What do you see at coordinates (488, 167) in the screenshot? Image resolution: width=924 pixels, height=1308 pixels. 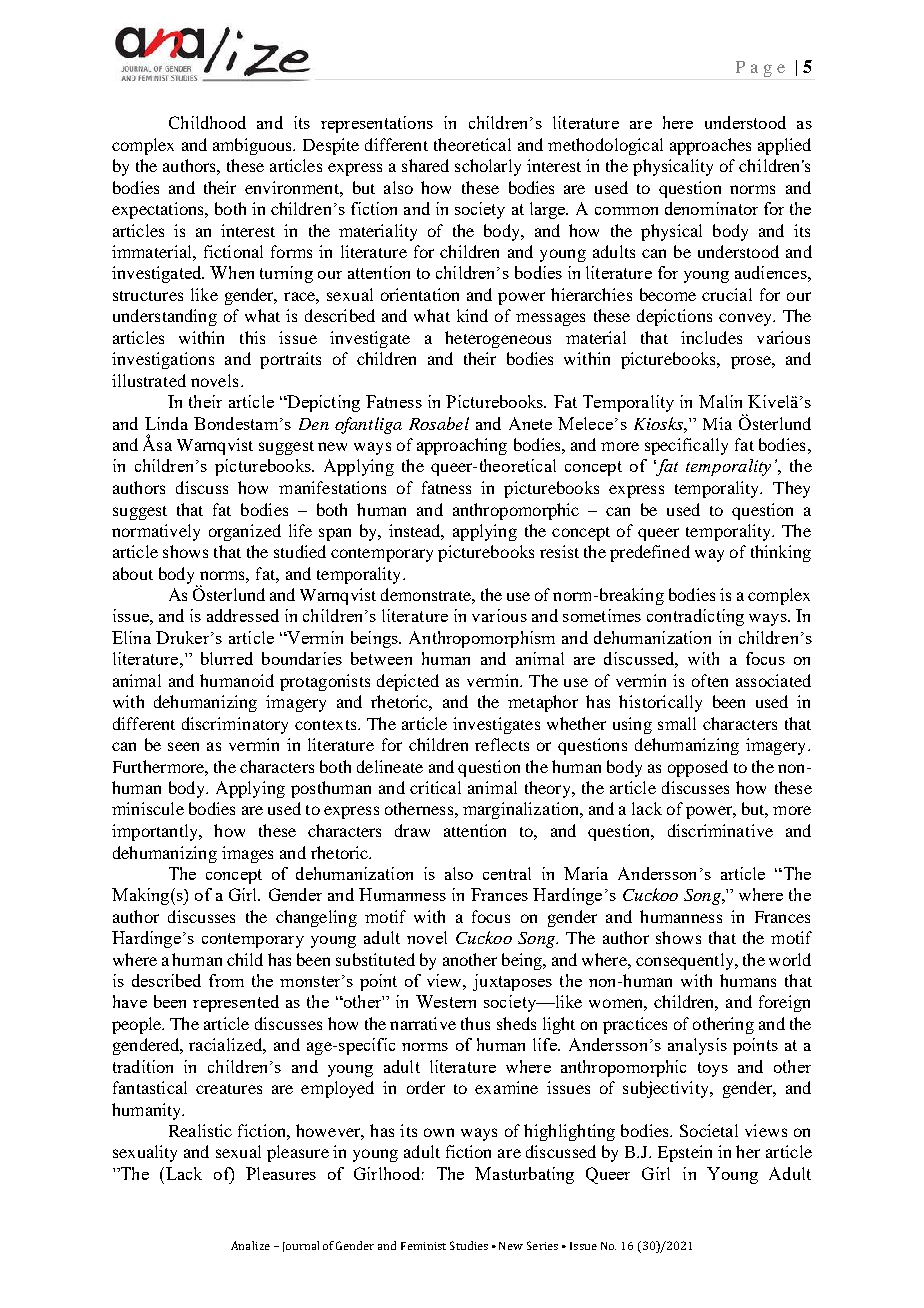 I see `scholarly` at bounding box center [488, 167].
